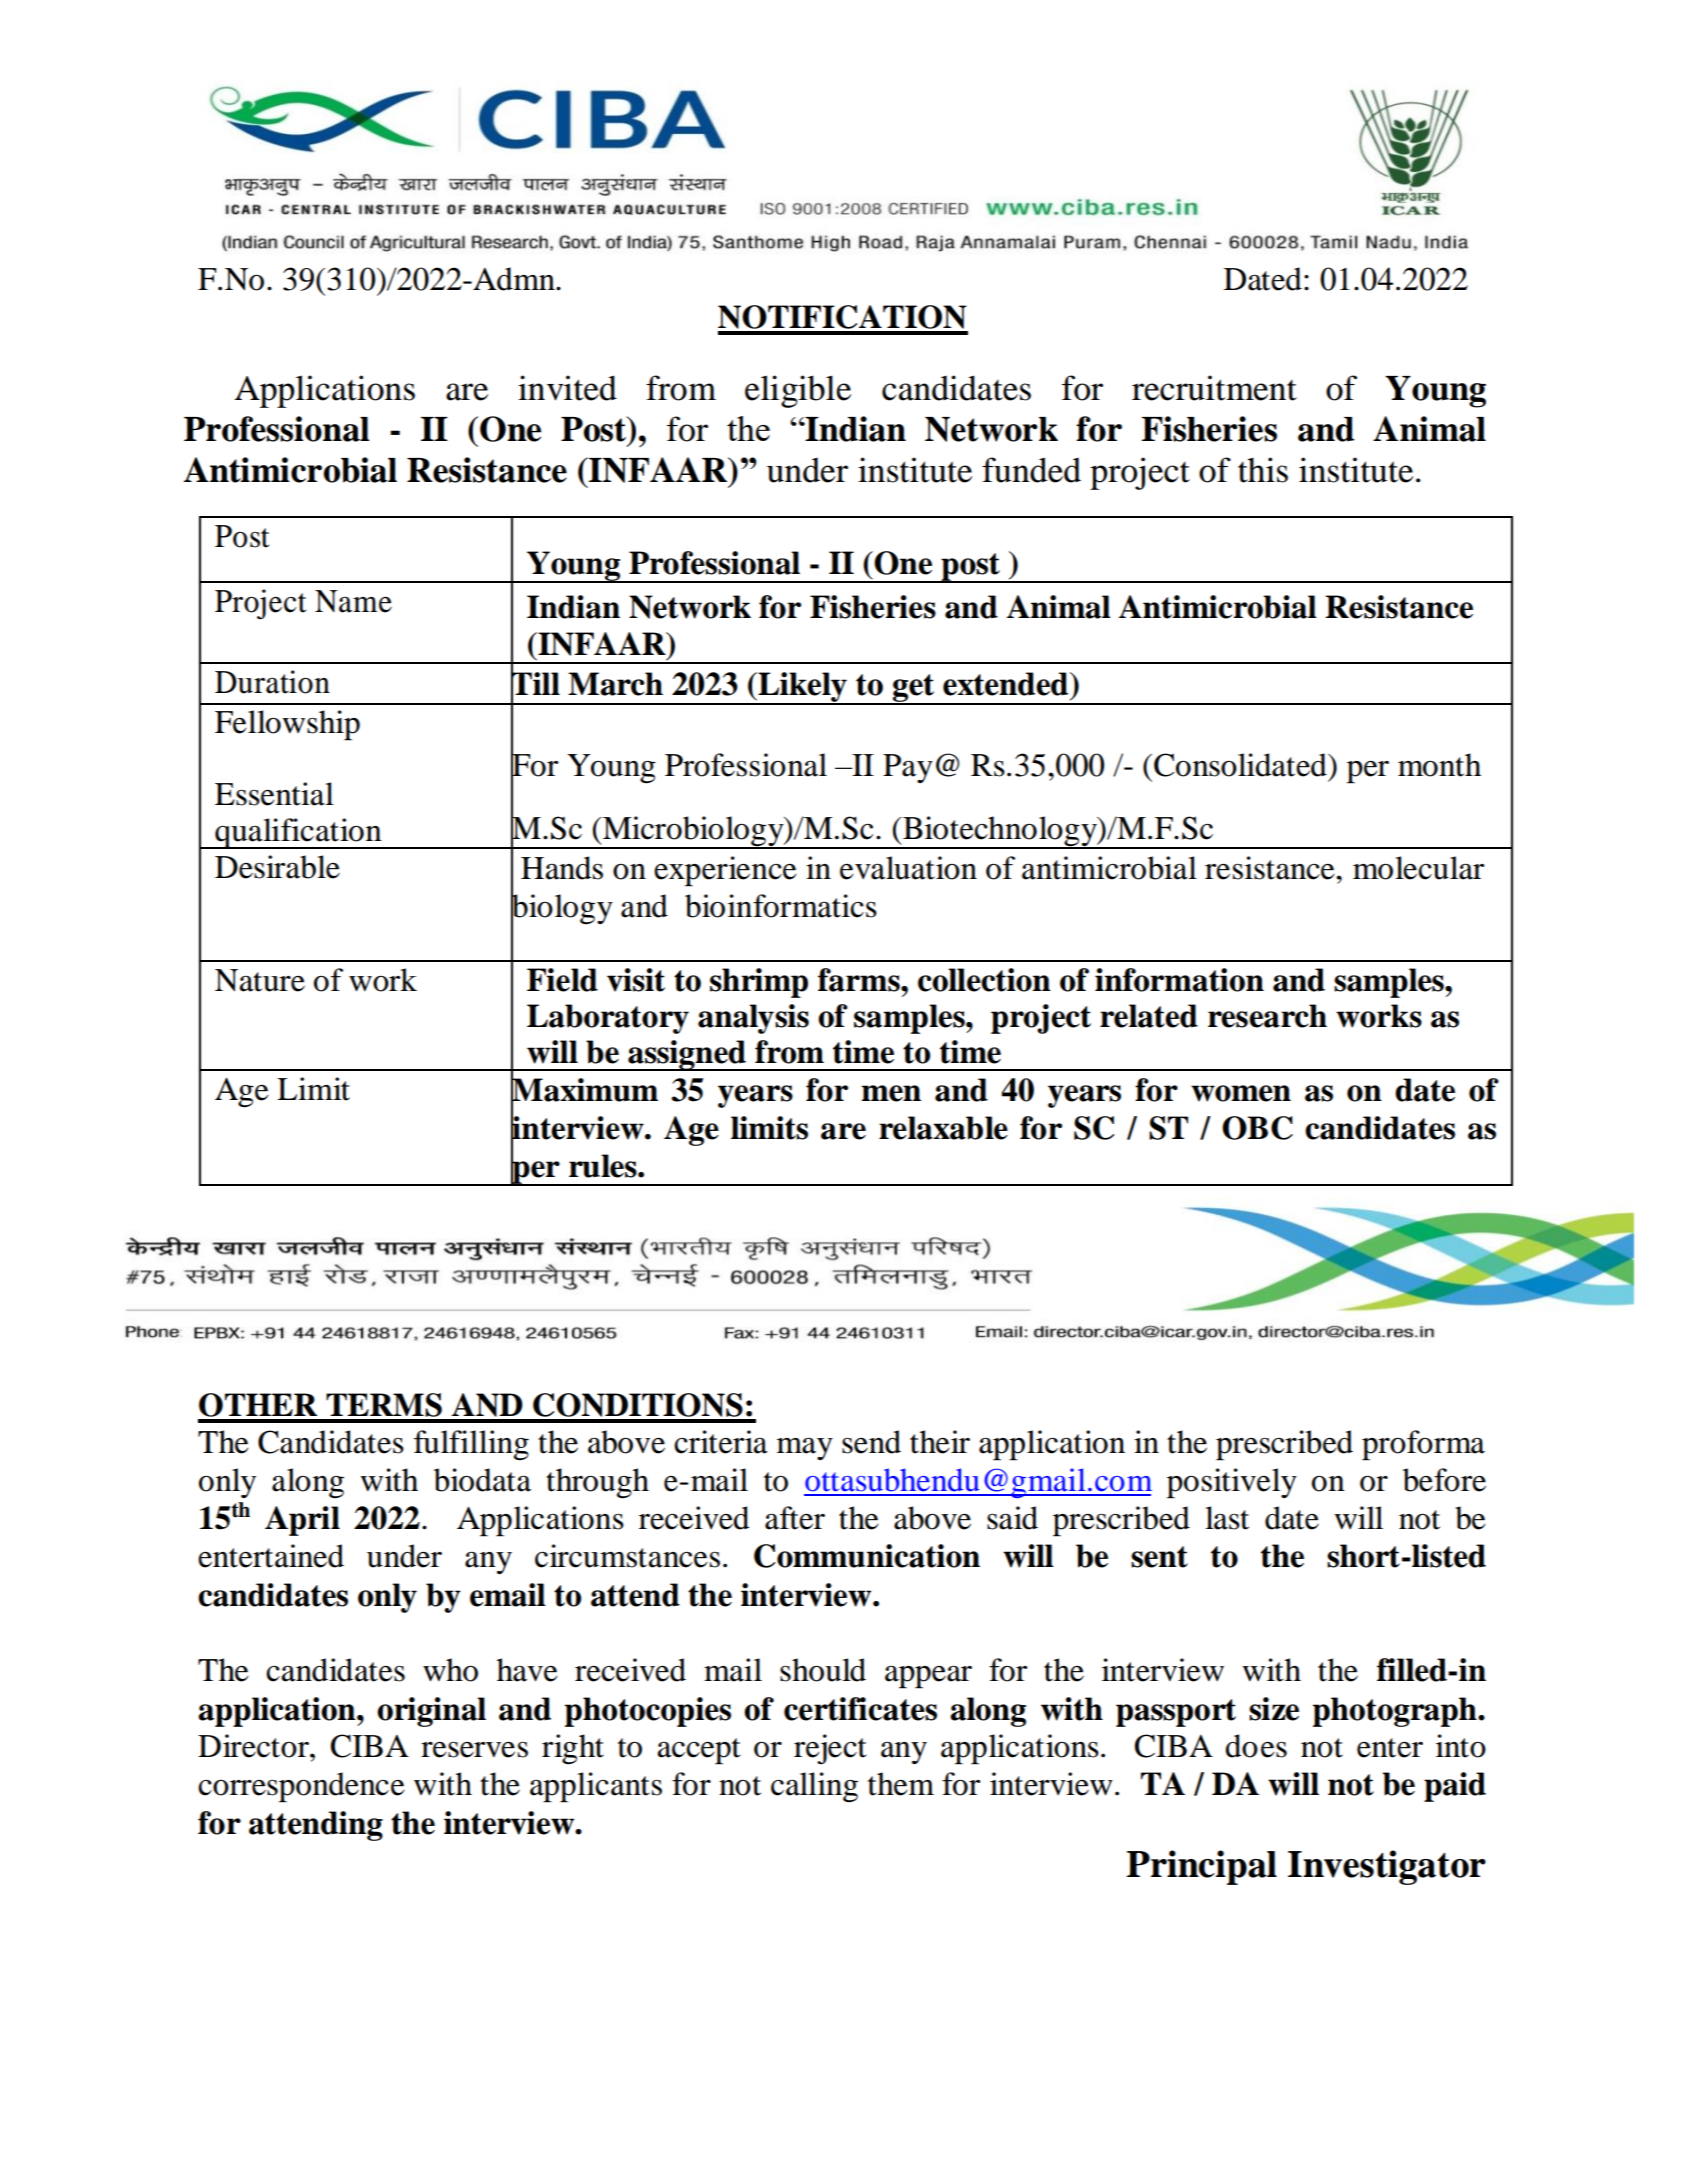 This image has width=1685, height=2180. What do you see at coordinates (1263, 470) in the image?
I see `this` at bounding box center [1263, 470].
